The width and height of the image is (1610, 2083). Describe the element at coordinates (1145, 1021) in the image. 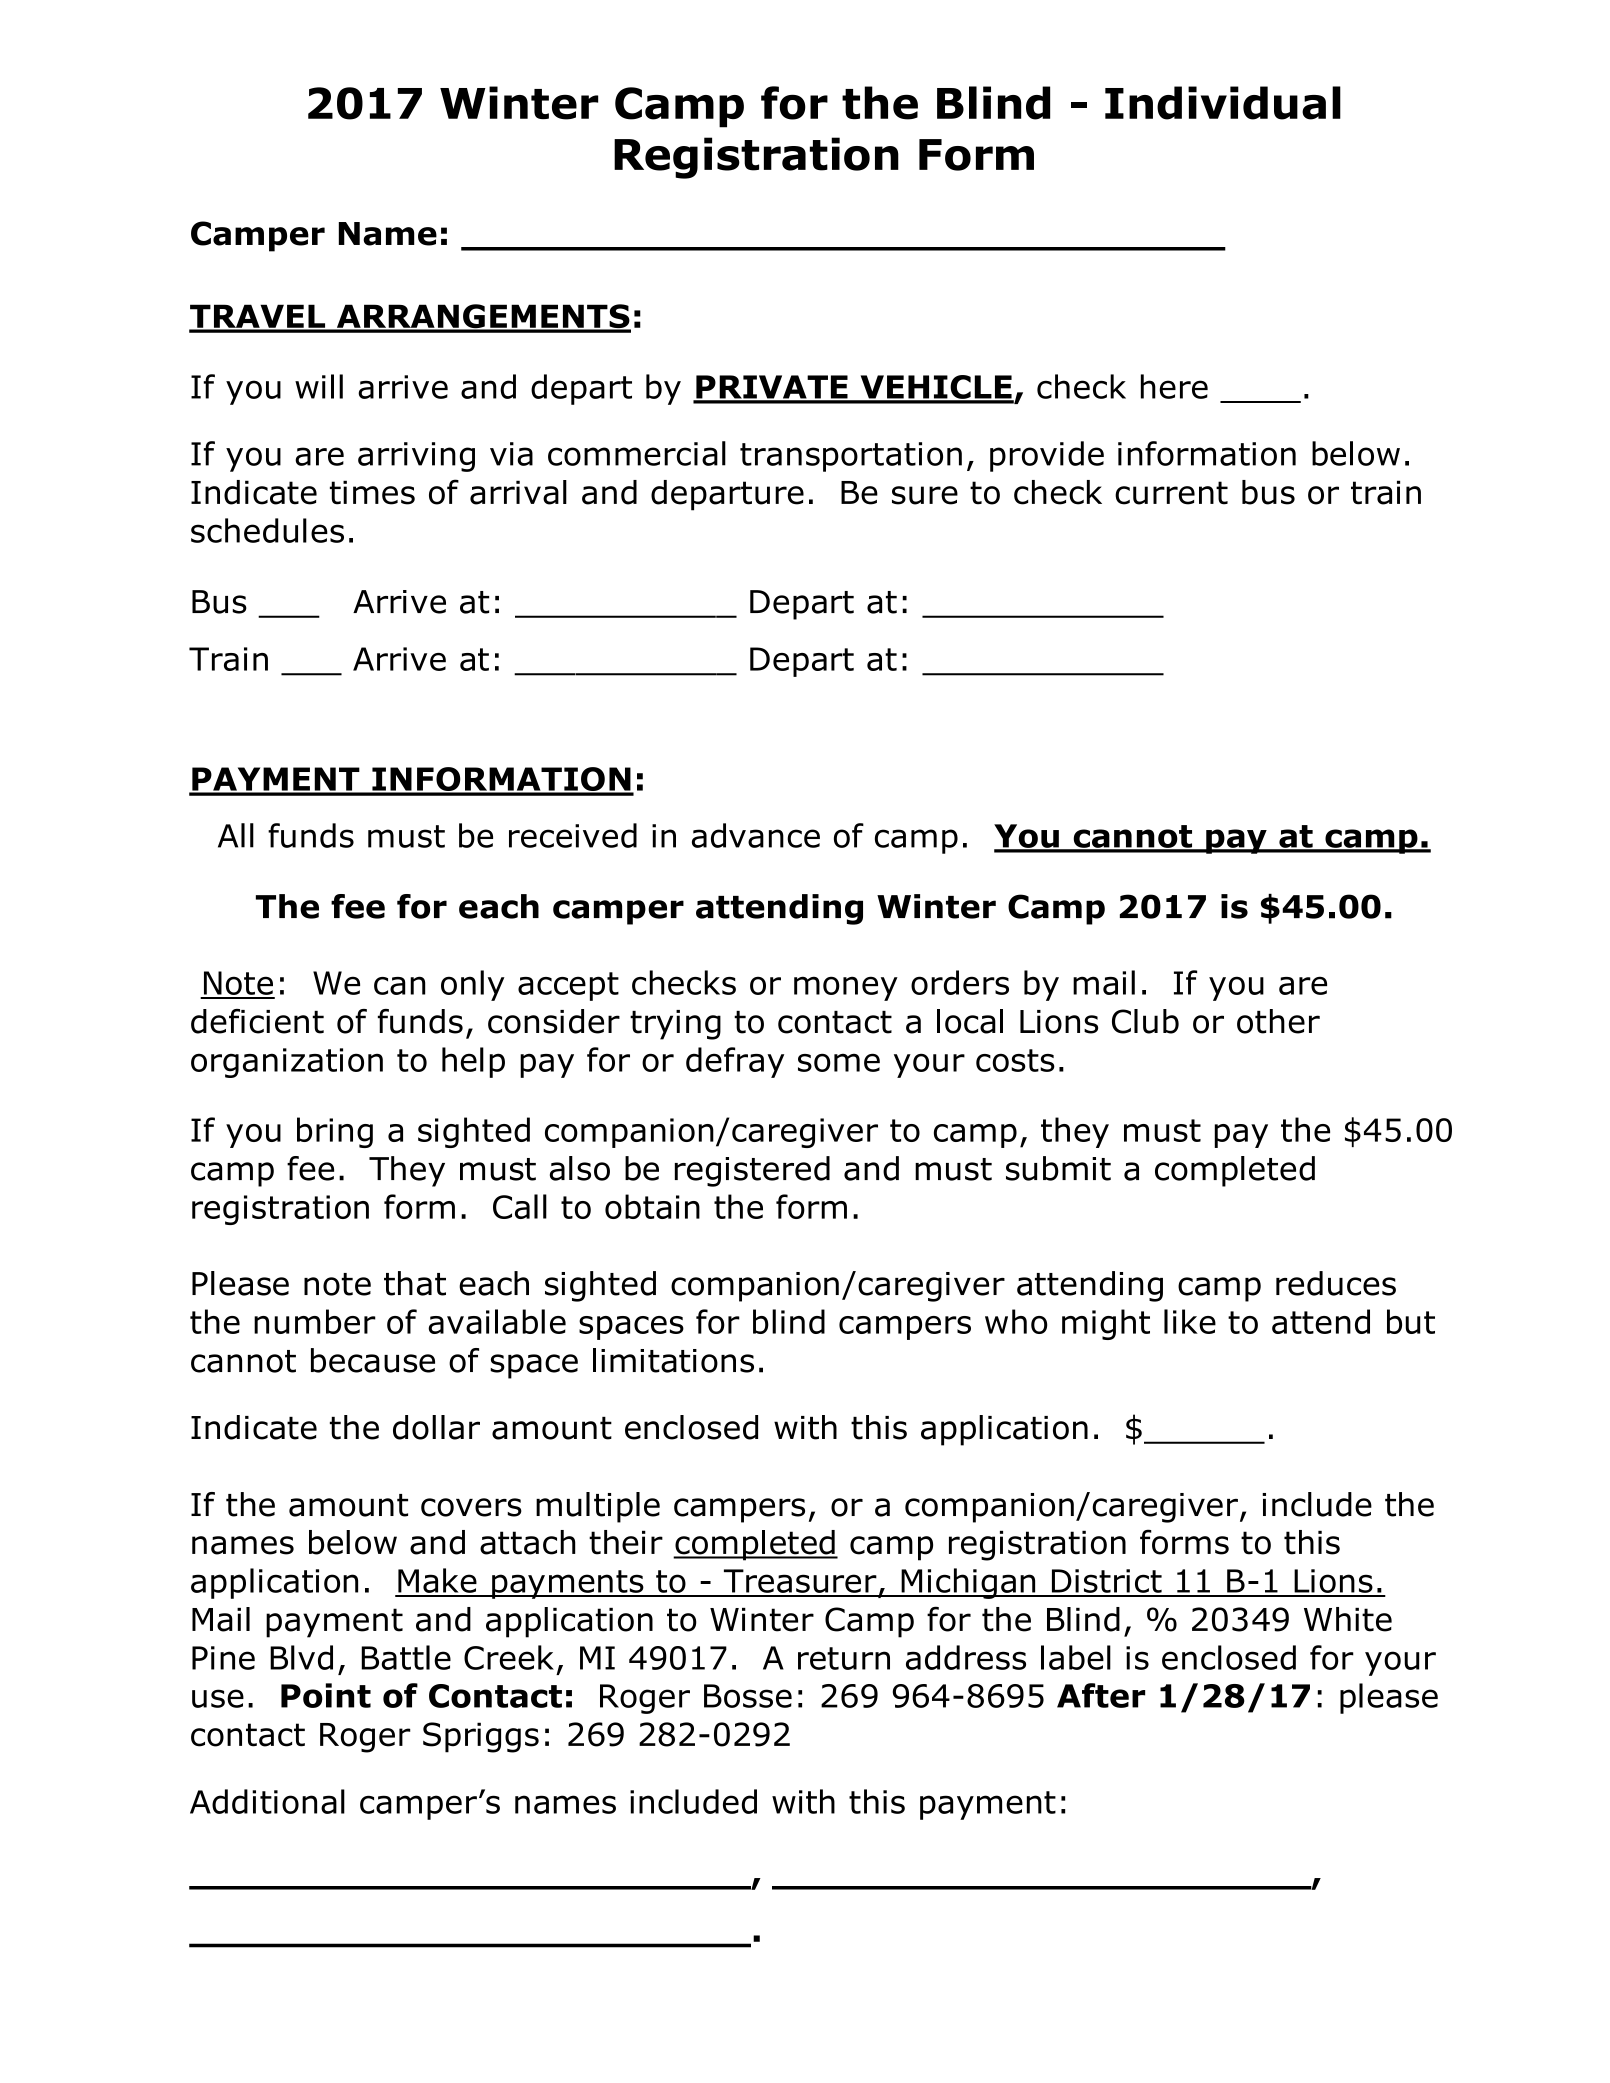

I see `Club` at that location.
